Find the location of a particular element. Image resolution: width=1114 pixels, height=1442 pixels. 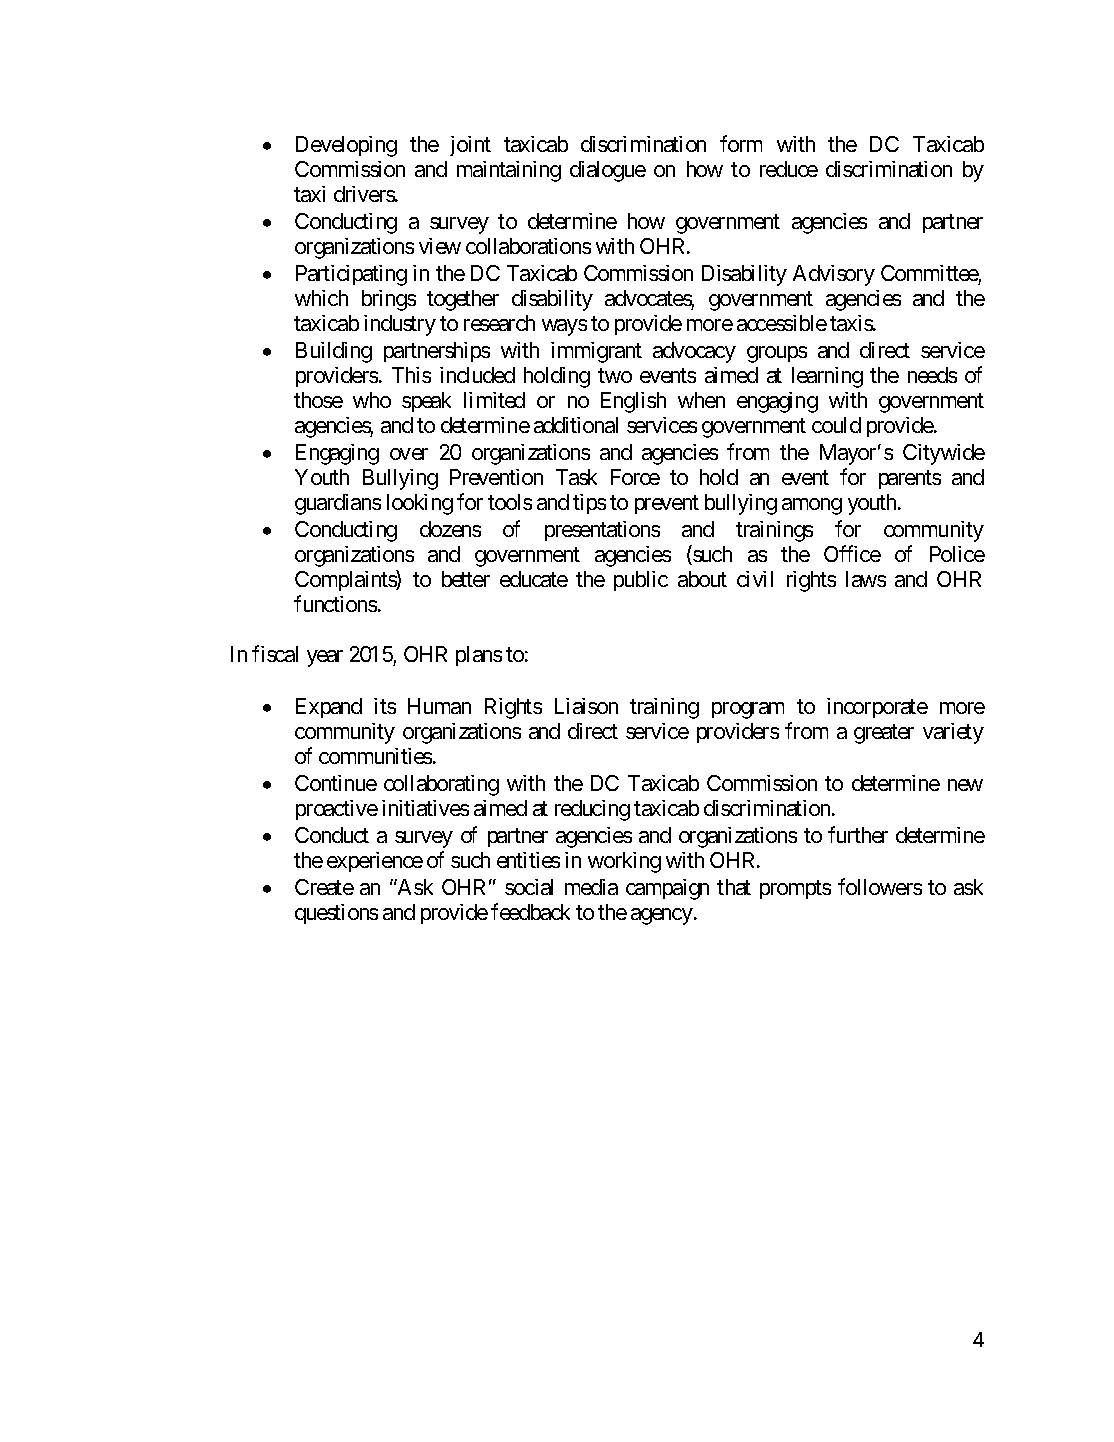

Create is located at coordinates (324, 887).
